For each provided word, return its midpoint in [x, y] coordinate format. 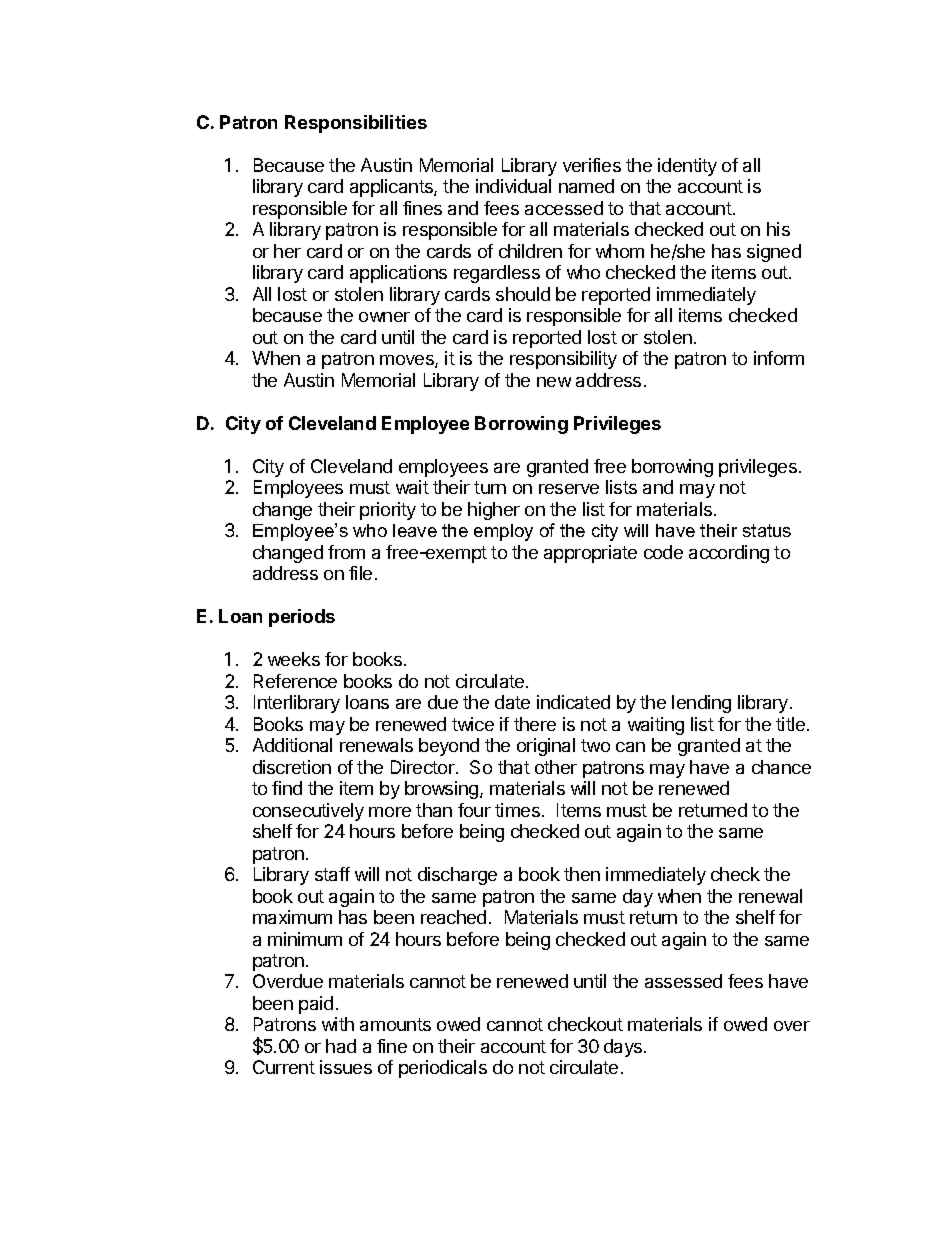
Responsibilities [356, 124]
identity [687, 167]
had [341, 1046]
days [624, 1048]
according [729, 554]
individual [513, 186]
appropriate [590, 554]
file [360, 573]
